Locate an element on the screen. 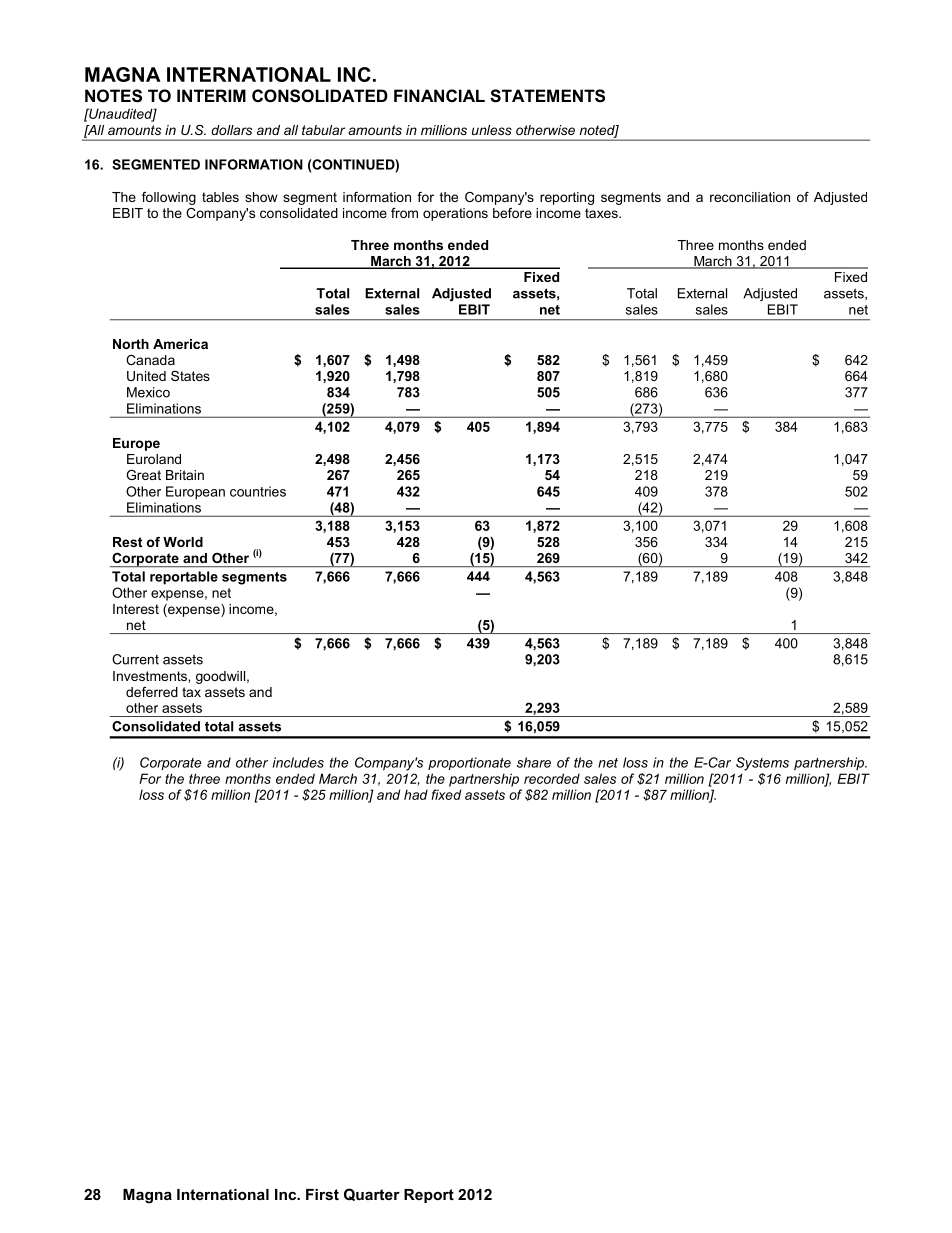  proportionate is located at coordinates (469, 763).
